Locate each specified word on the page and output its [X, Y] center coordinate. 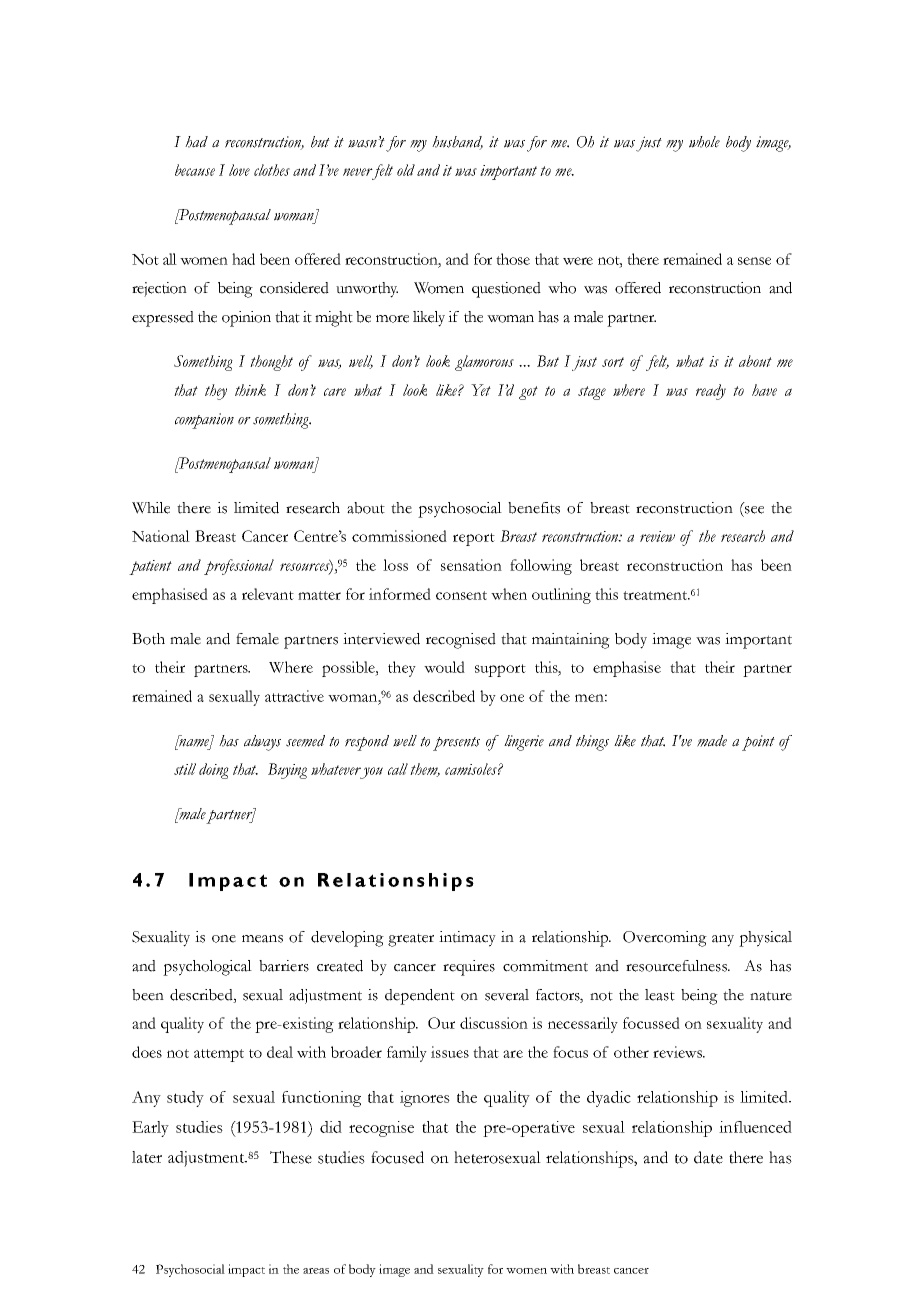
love [239, 170]
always [262, 743]
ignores [425, 1099]
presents [456, 744]
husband [457, 143]
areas [316, 1271]
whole [704, 142]
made [712, 741]
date [708, 1157]
